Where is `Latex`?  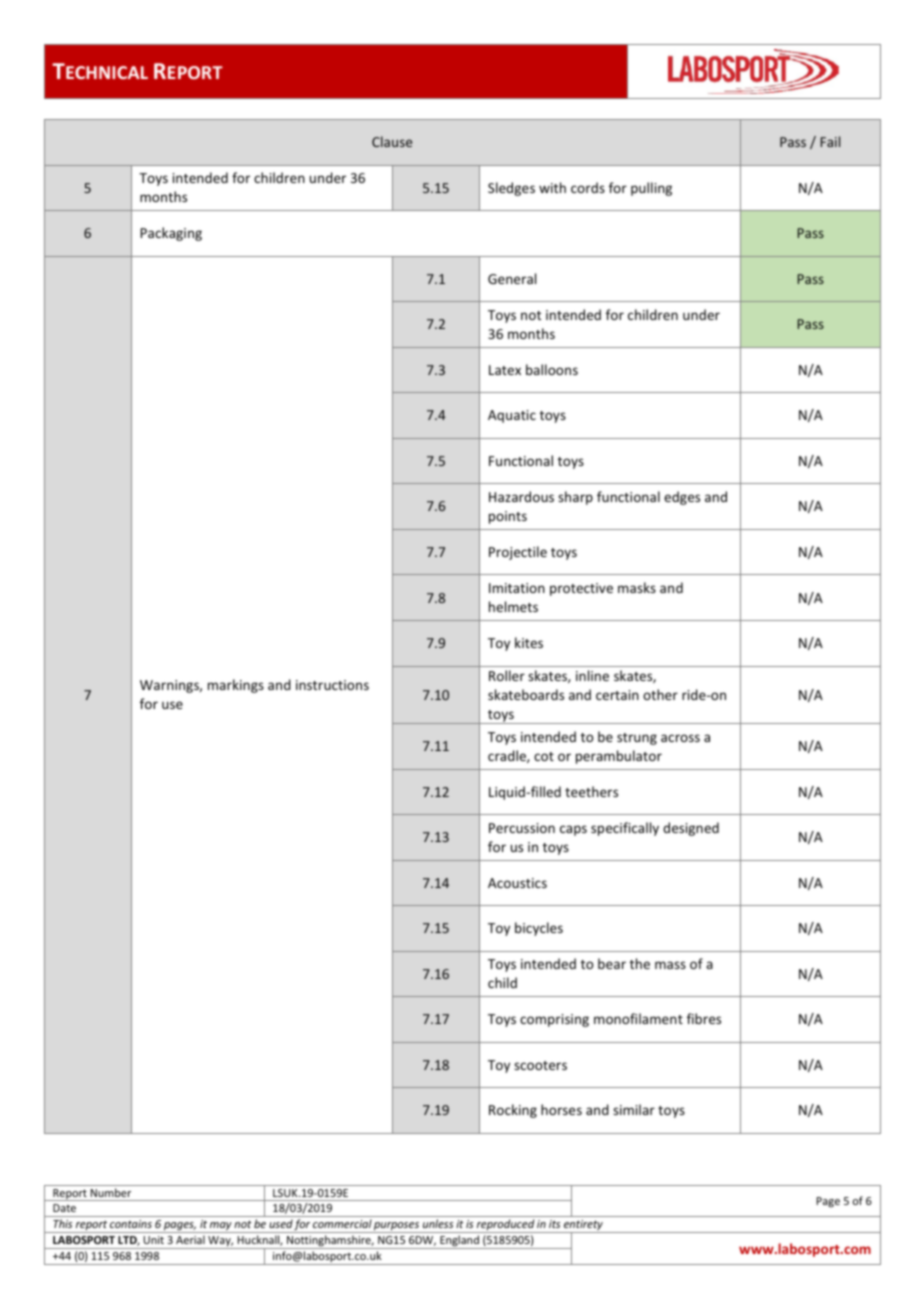 Latex is located at coordinates (505, 370).
